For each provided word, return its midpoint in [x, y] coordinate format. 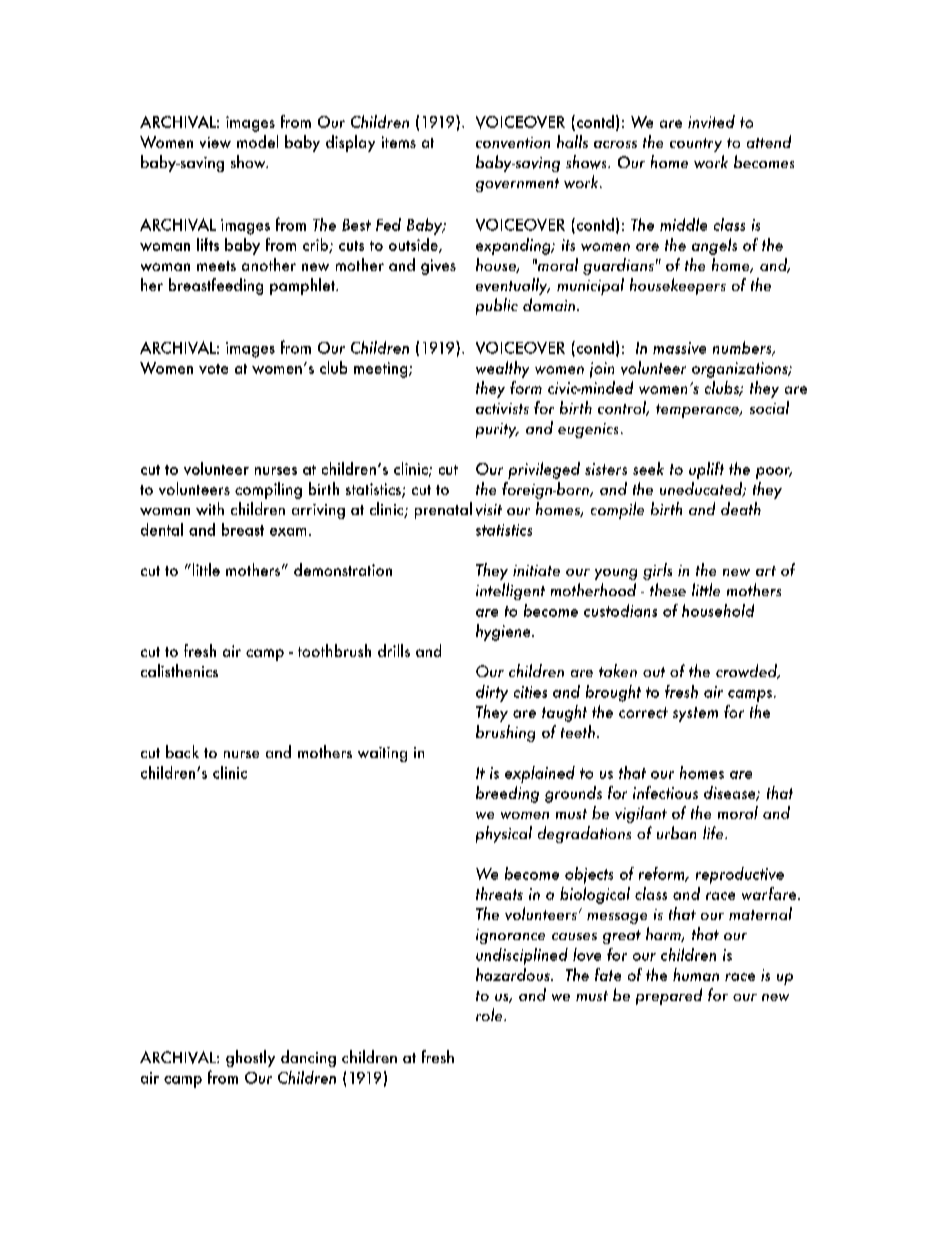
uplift [706, 470]
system [695, 714]
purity [497, 430]
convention [513, 142]
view [215, 142]
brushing [505, 733]
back [182, 751]
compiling [268, 490]
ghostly [250, 1058]
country [696, 145]
